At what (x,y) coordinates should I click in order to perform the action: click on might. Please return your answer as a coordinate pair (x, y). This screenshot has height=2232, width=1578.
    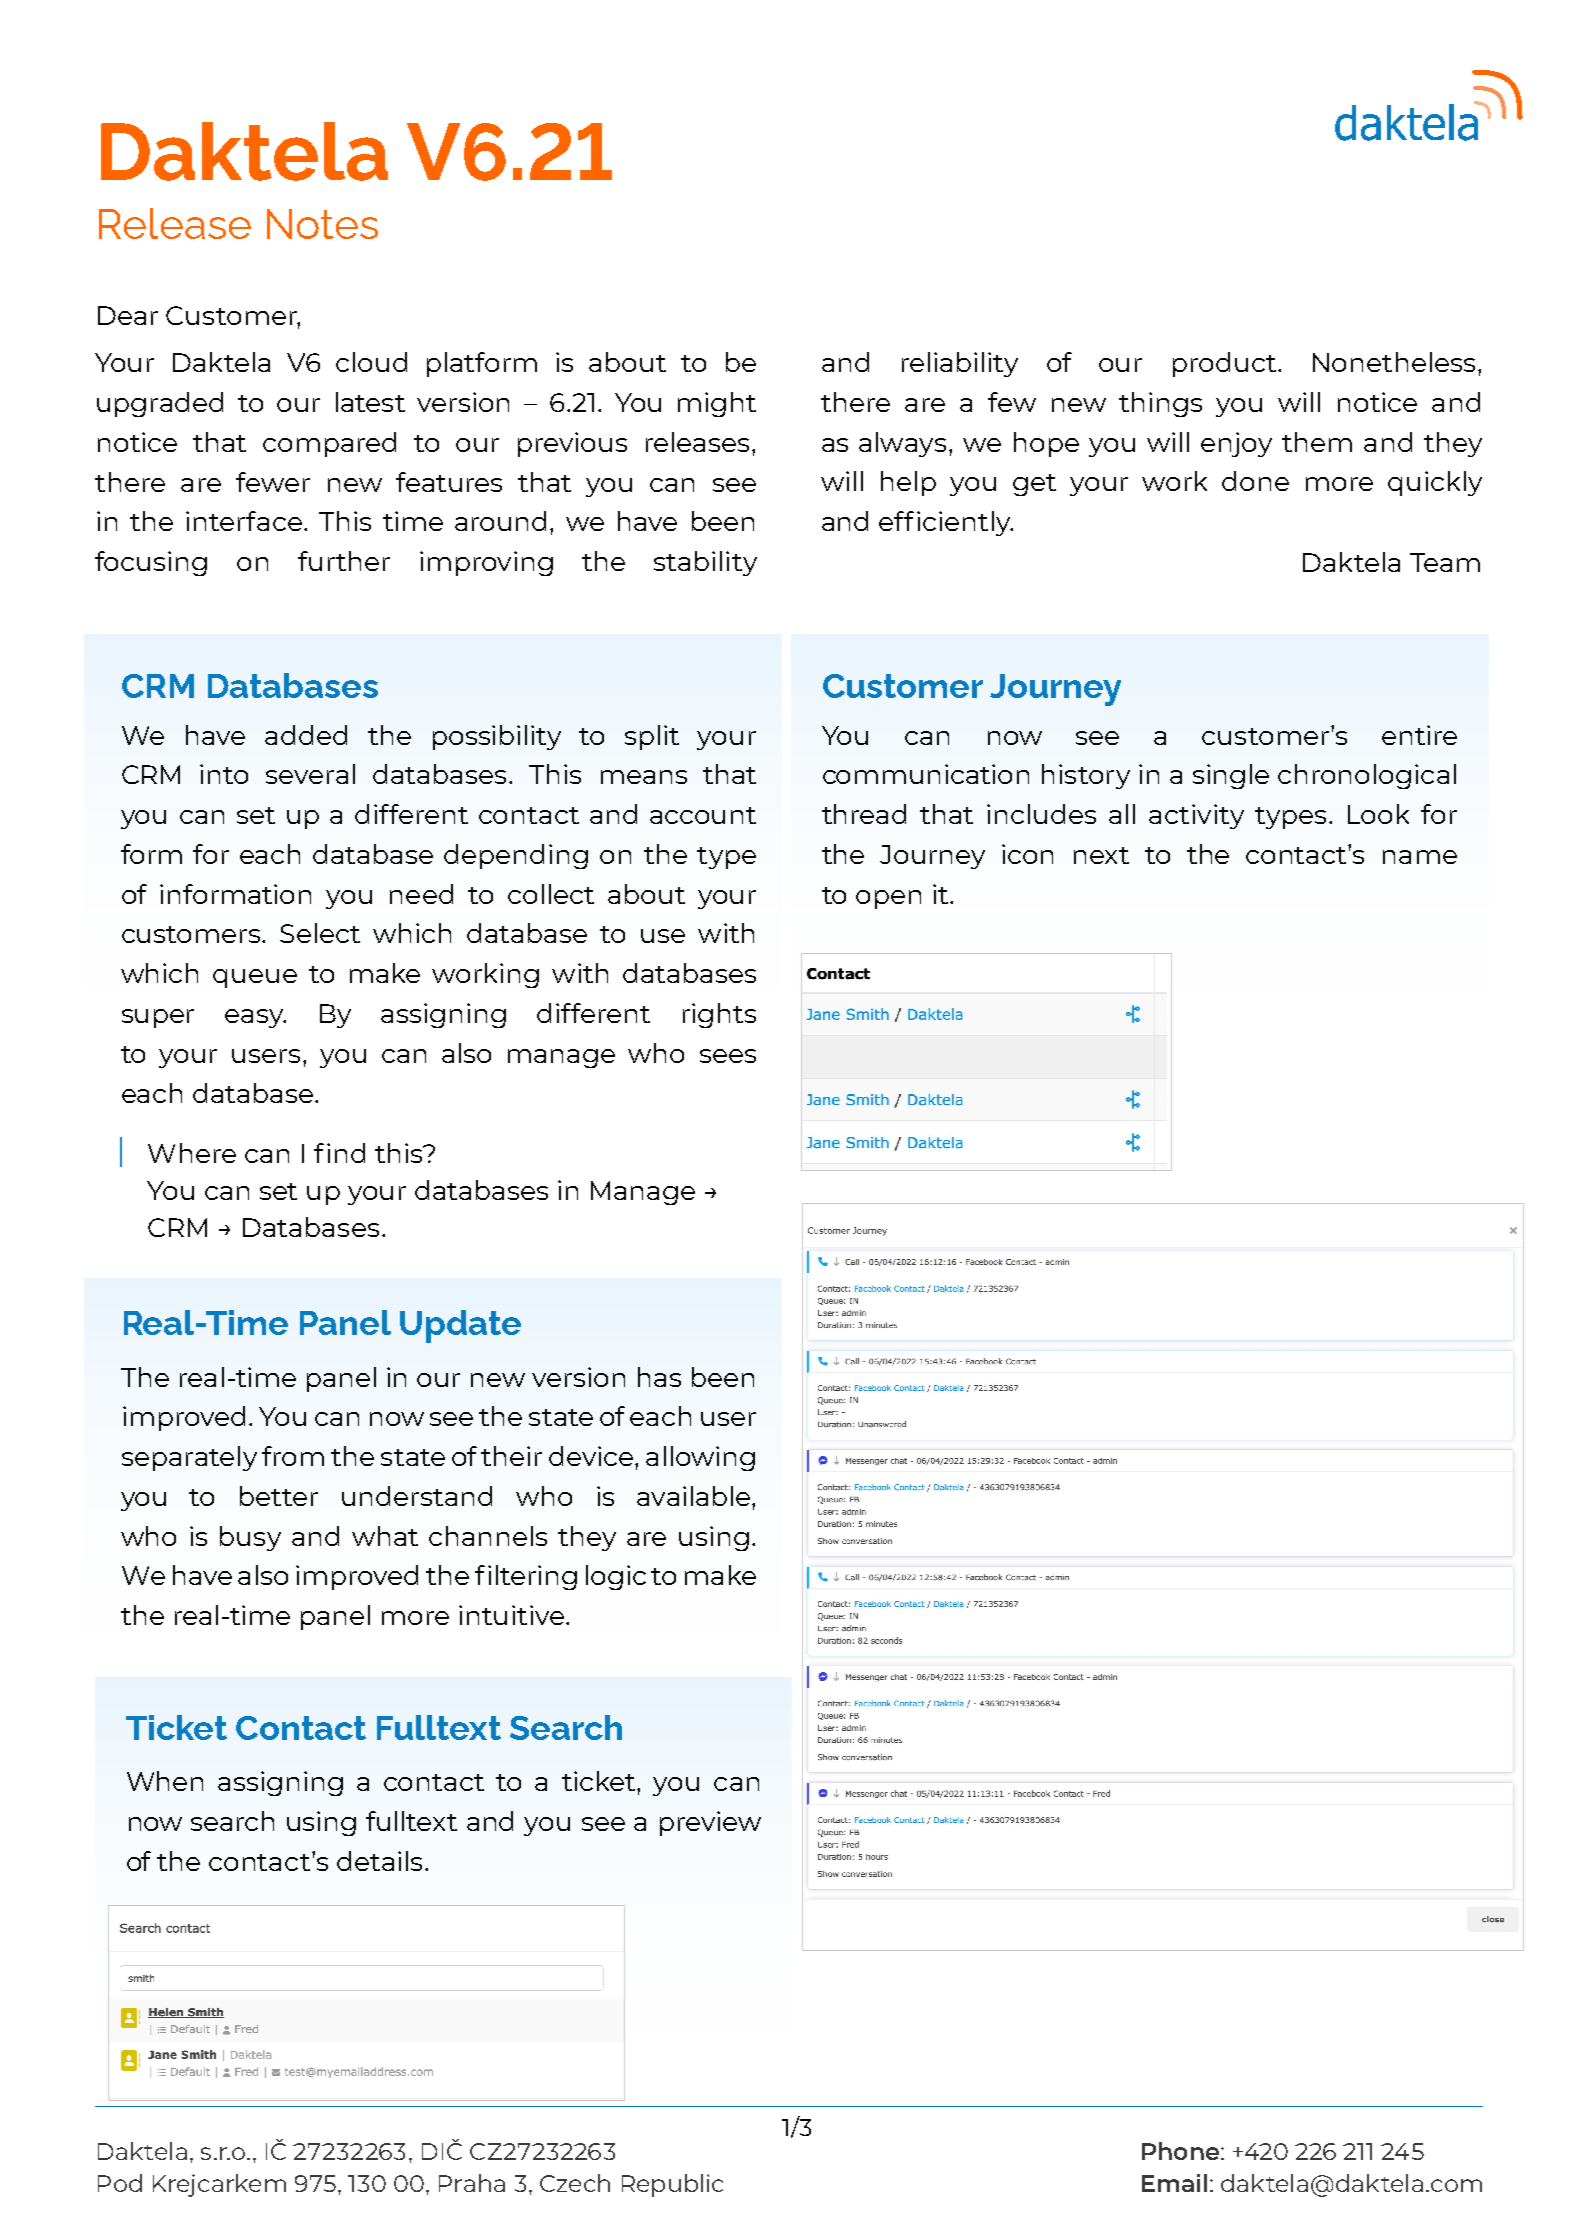
    Looking at the image, I should click on (717, 404).
